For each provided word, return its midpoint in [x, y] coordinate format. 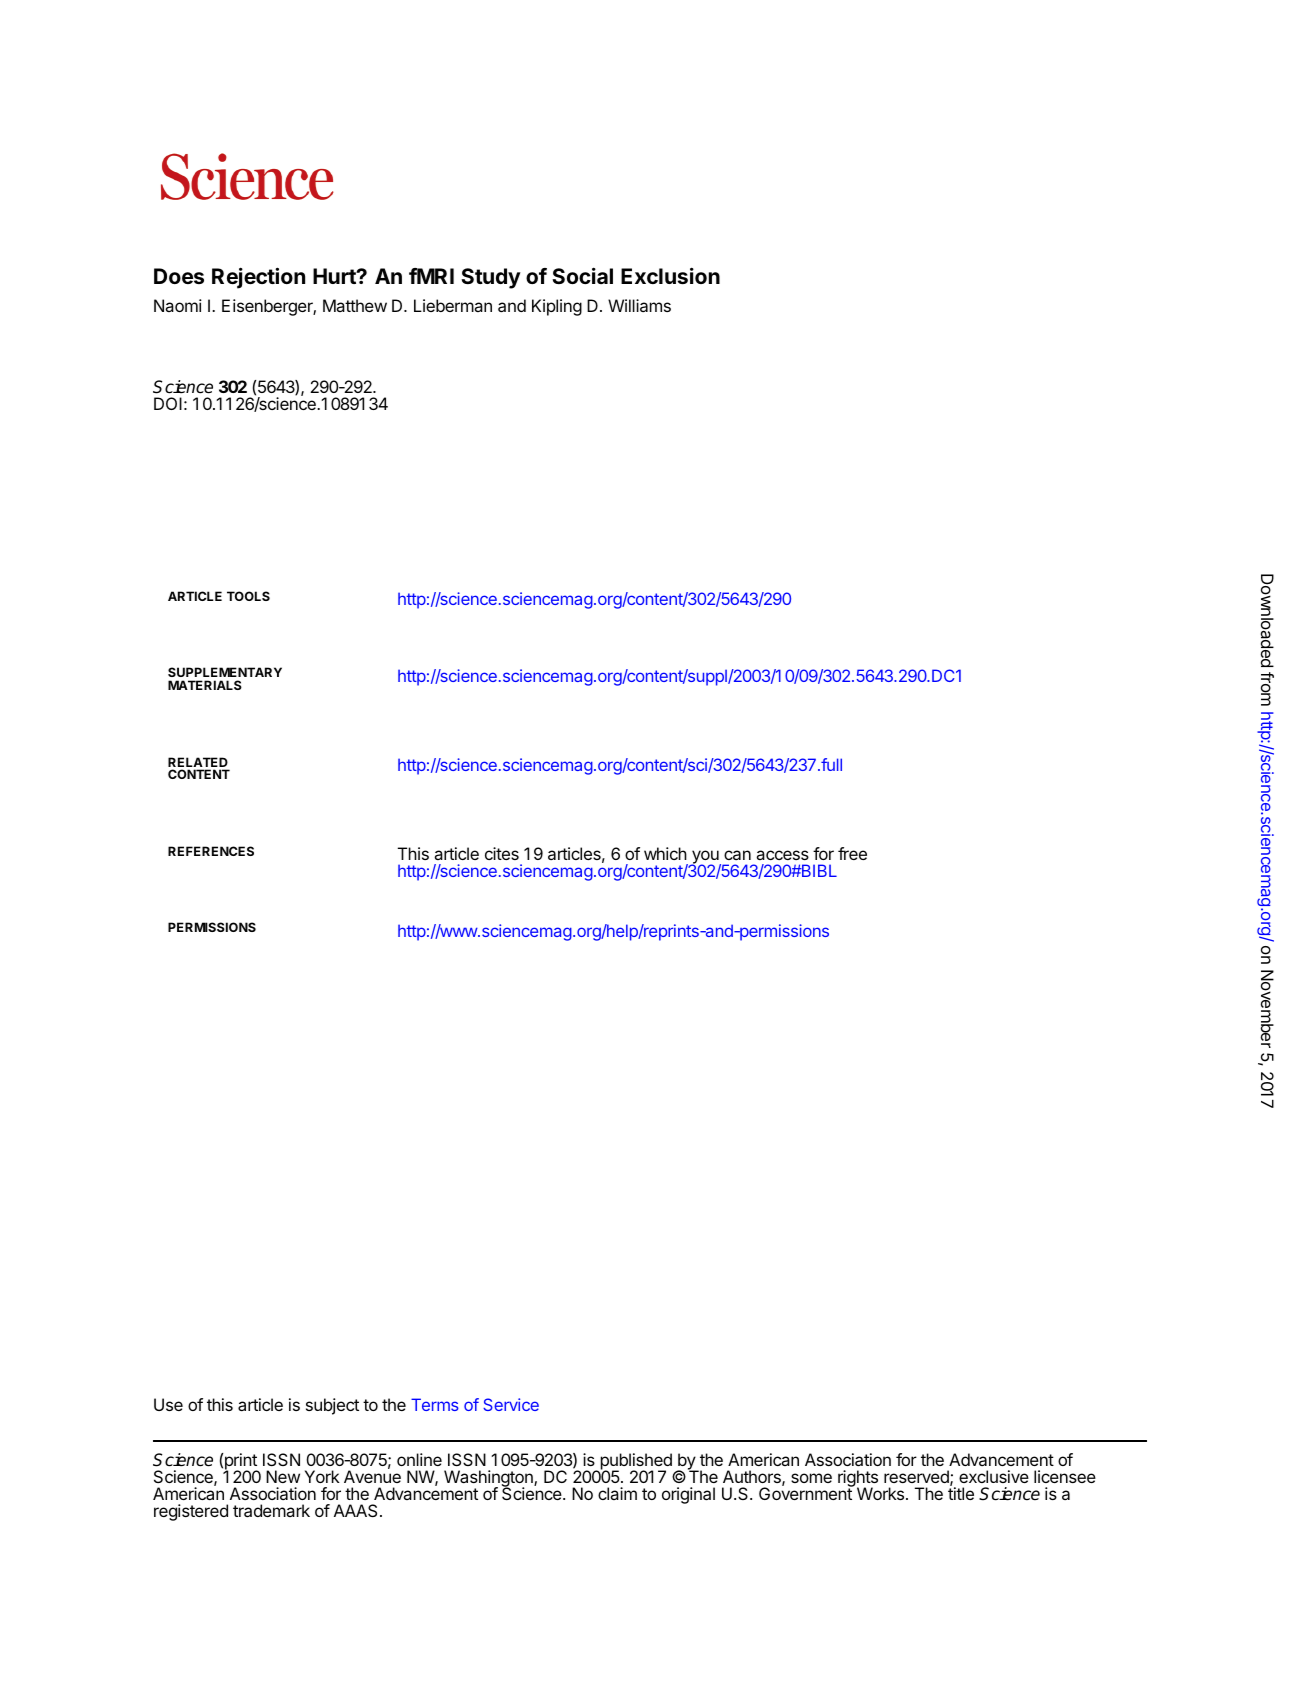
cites [502, 853]
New [283, 1476]
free [852, 853]
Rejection [258, 278]
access [782, 855]
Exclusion [670, 275]
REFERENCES [211, 851]
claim [617, 1493]
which [665, 853]
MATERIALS [205, 685]
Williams [639, 305]
